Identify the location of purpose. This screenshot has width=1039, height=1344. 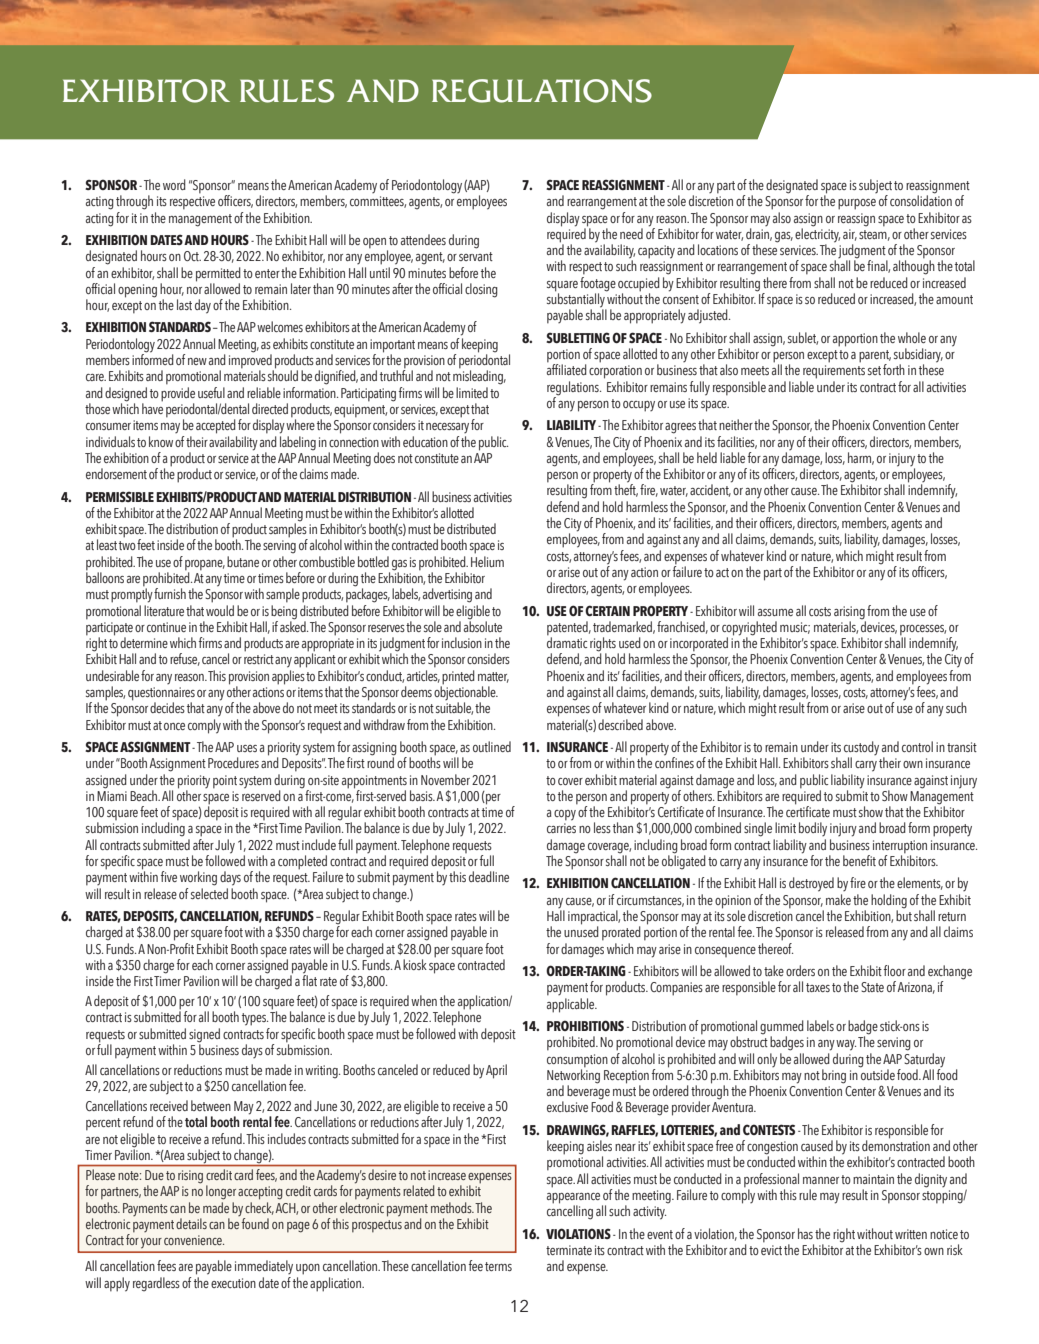
(857, 204).
